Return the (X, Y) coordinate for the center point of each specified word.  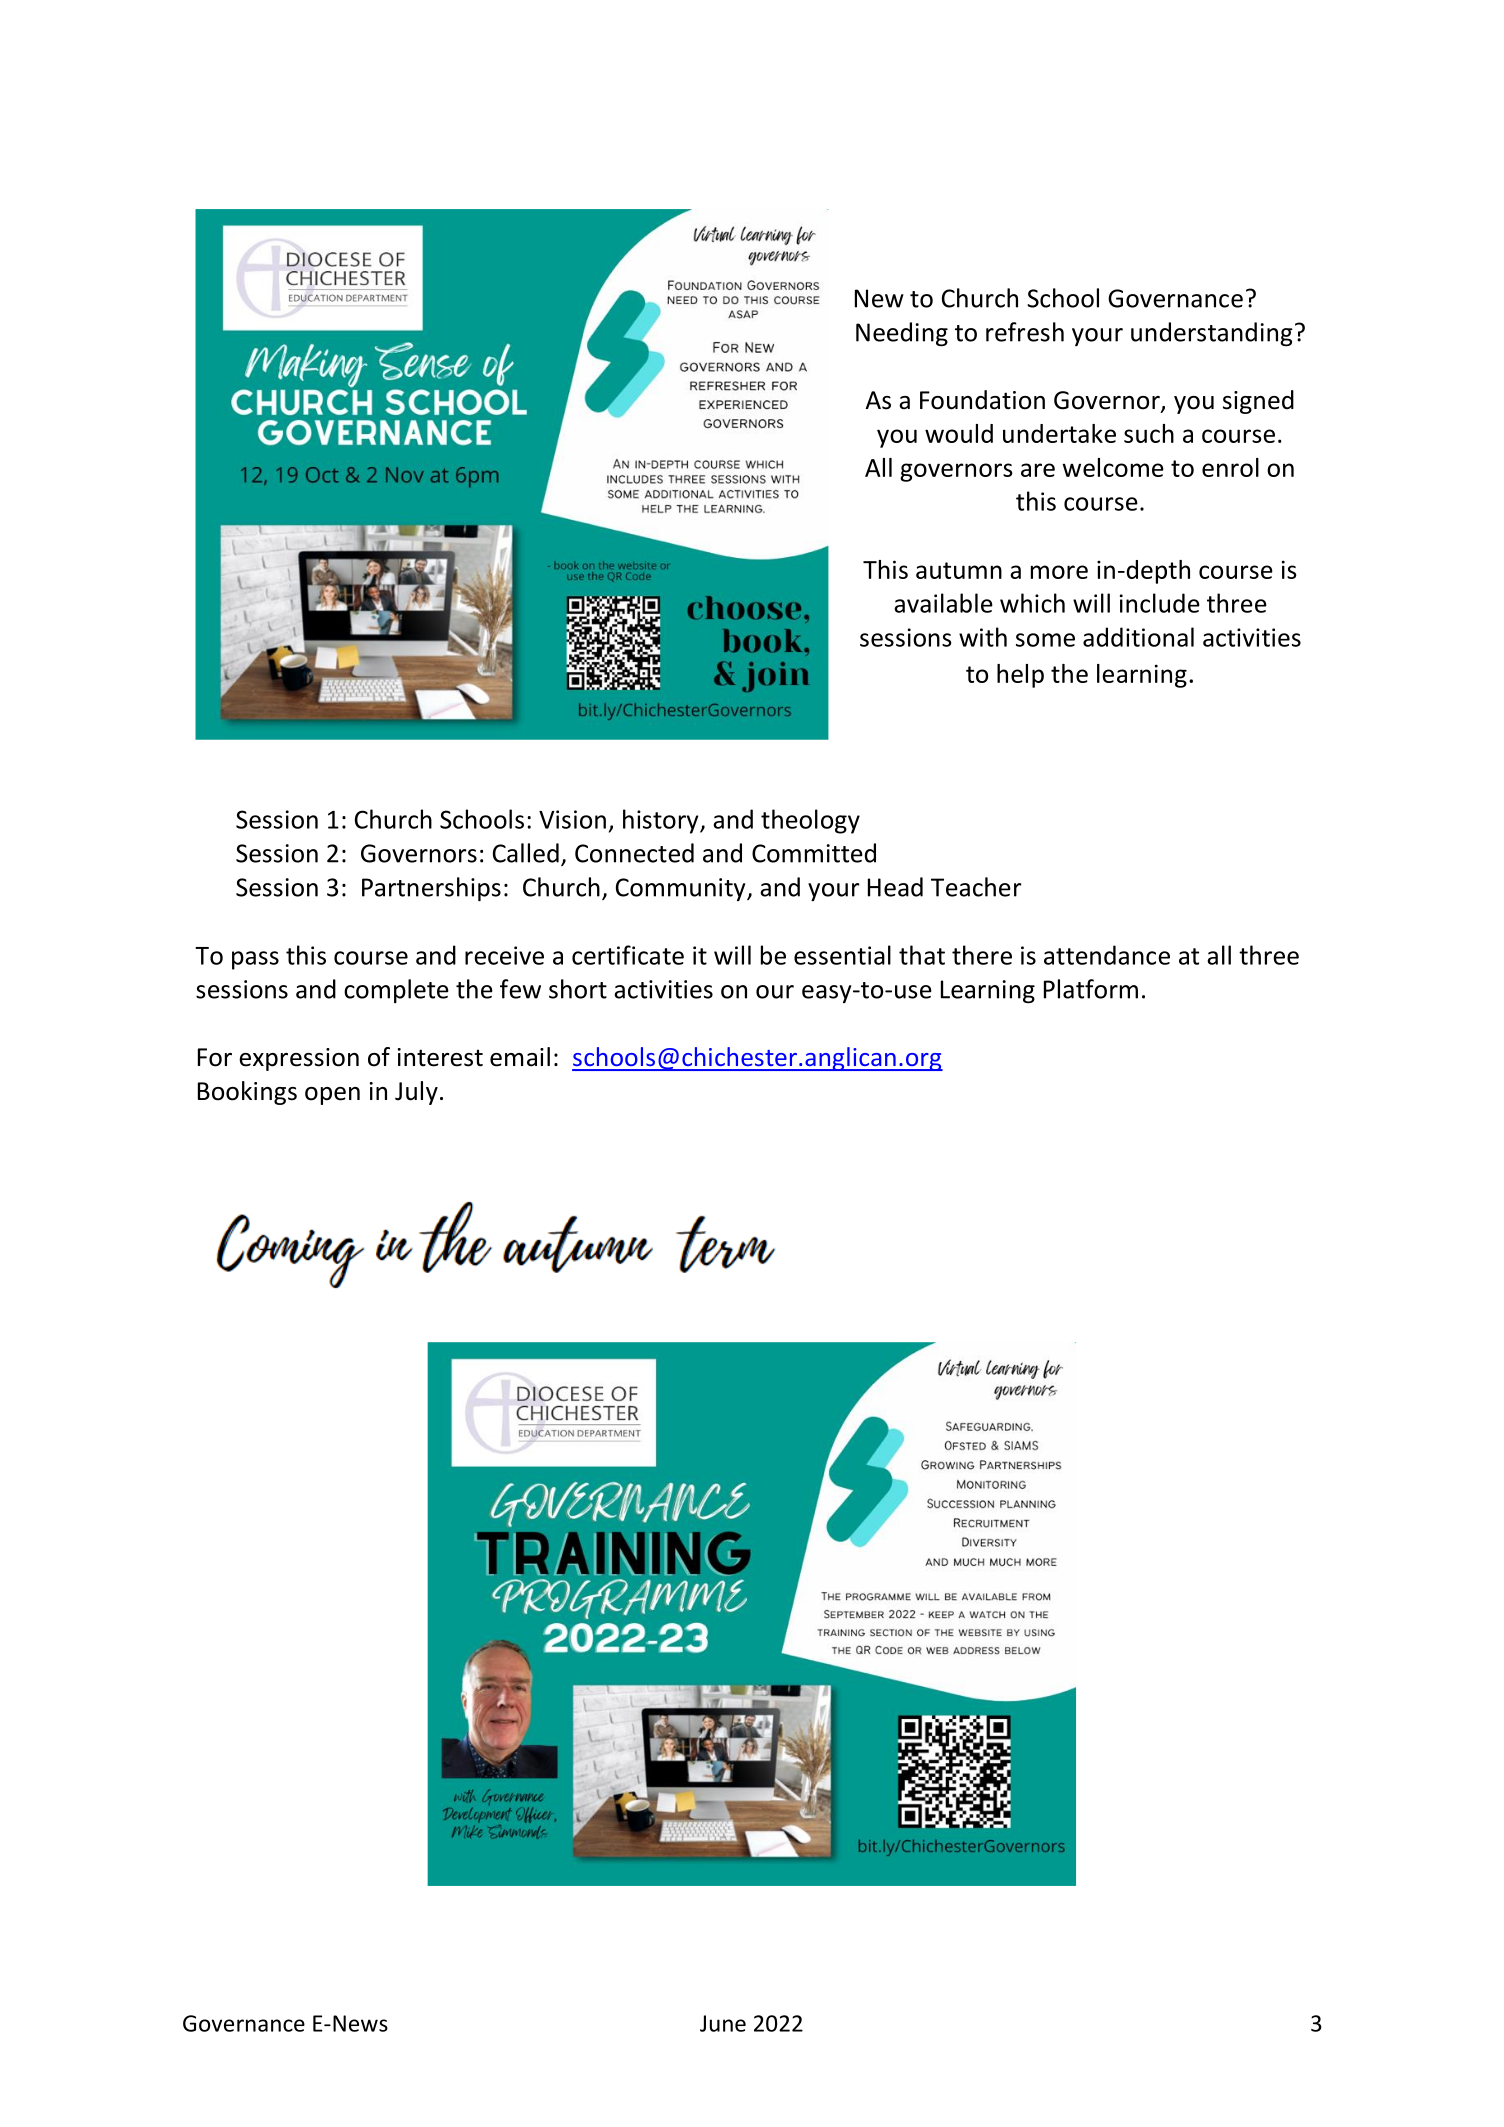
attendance (1107, 955)
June (723, 2023)
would (959, 433)
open (332, 1096)
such (1149, 433)
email (520, 1057)
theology (810, 821)
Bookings (247, 1093)
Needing (902, 334)
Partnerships (431, 889)
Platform (1091, 989)
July (416, 1093)
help (1020, 676)
